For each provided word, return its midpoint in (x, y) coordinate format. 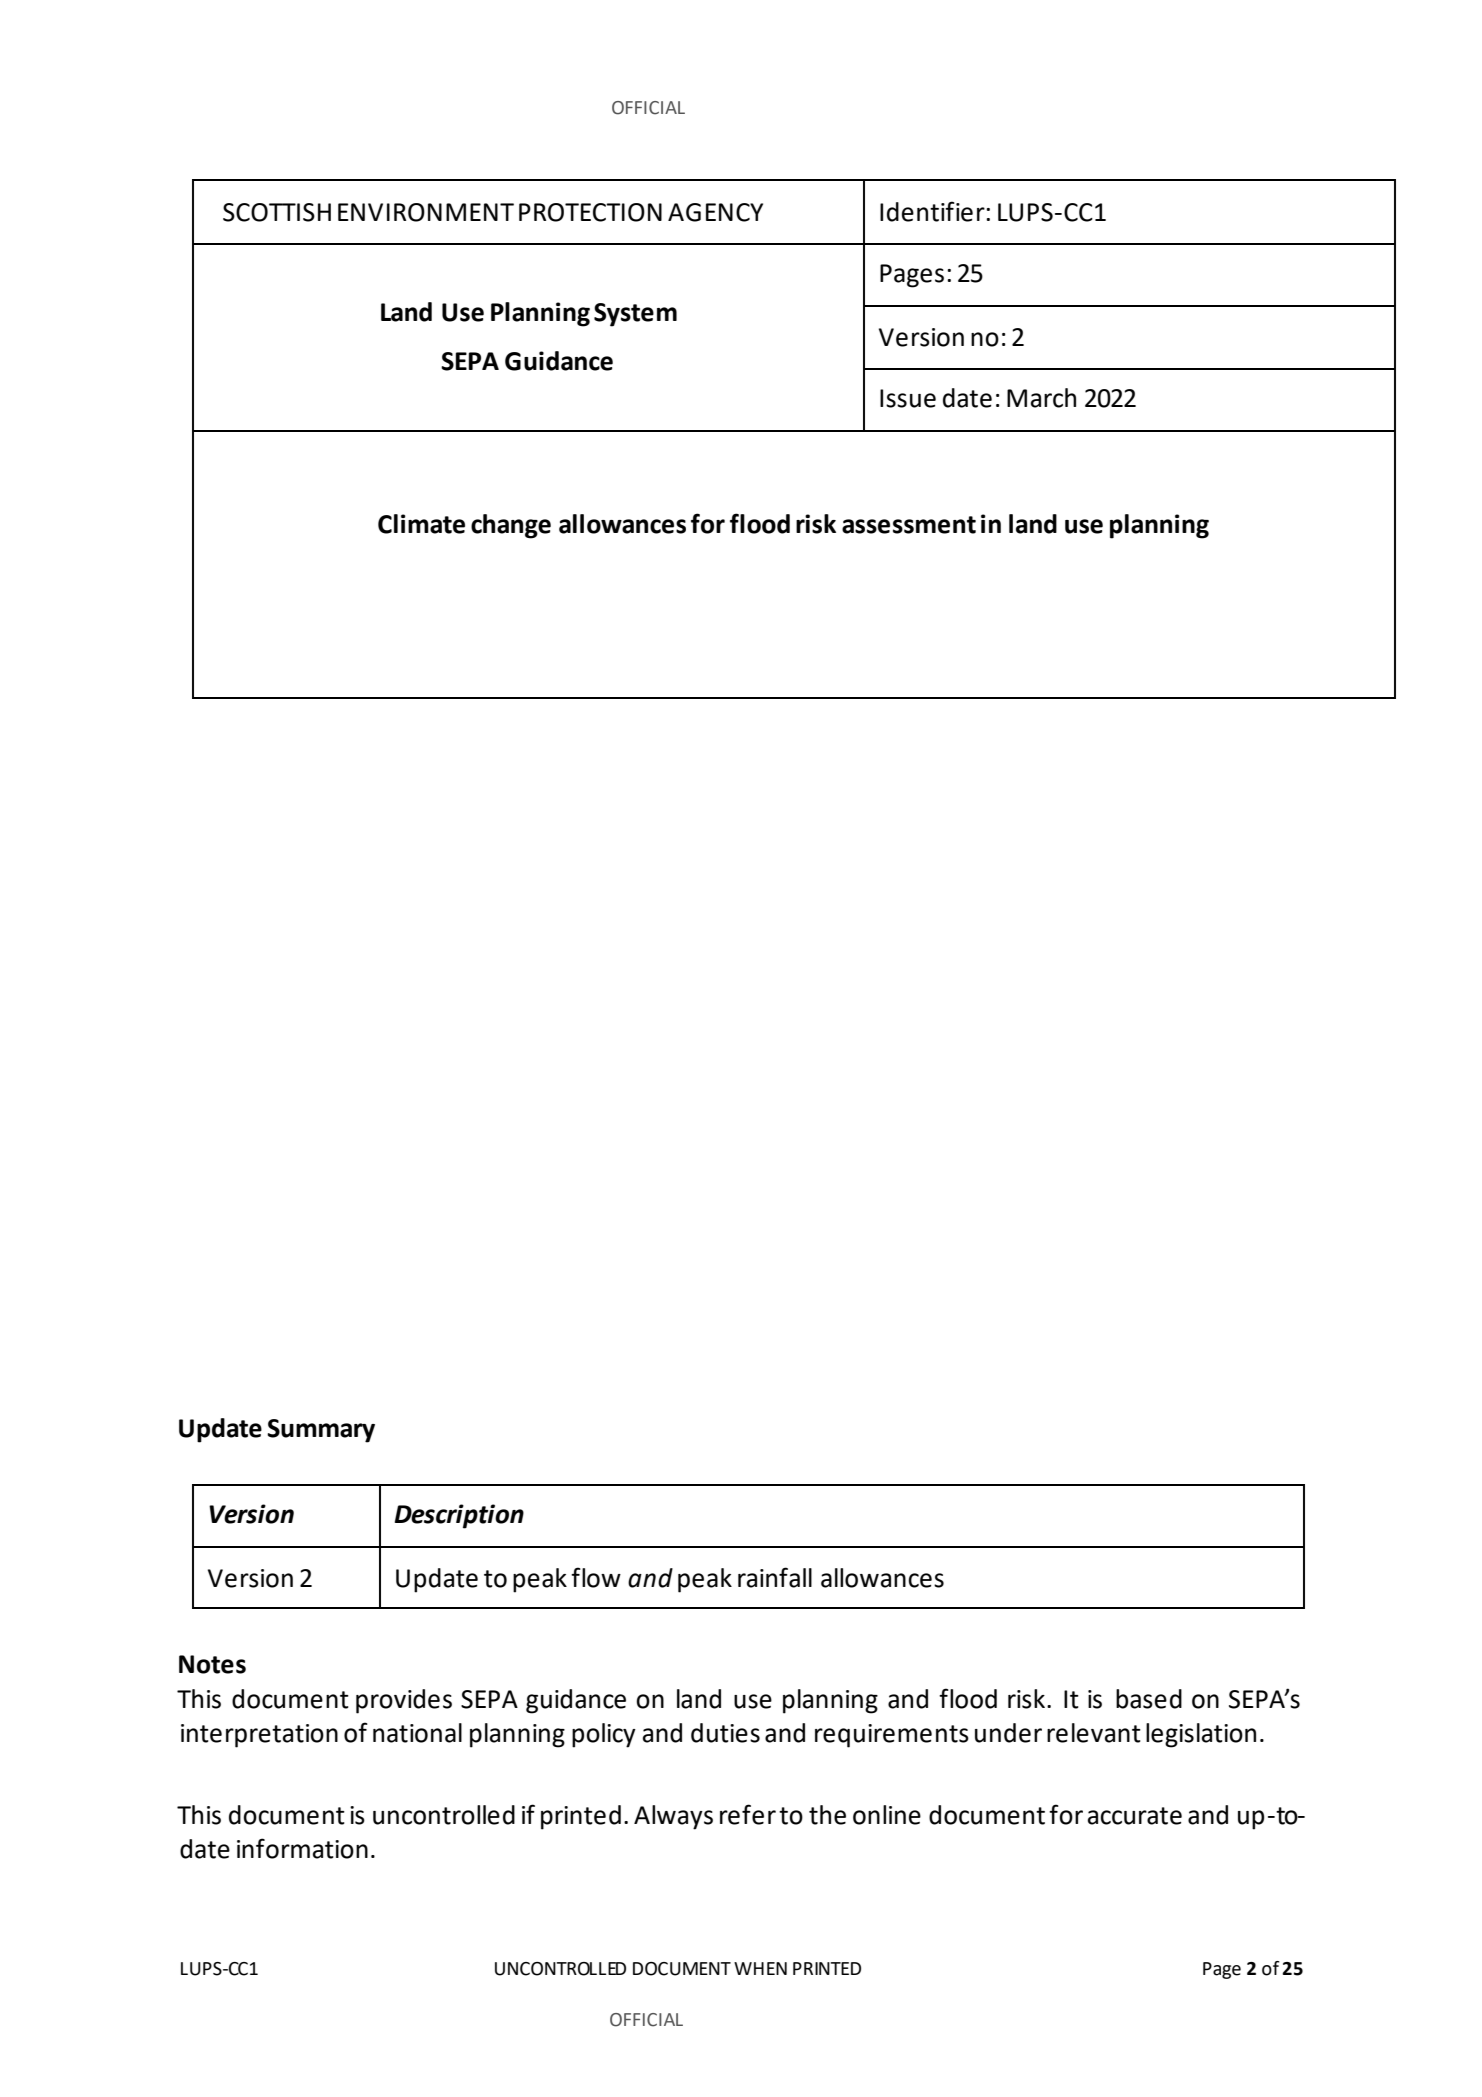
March (1041, 398)
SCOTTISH (277, 212)
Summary (321, 1431)
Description (459, 1516)
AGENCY (715, 212)
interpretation (259, 1736)
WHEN (760, 1968)
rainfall (775, 1577)
